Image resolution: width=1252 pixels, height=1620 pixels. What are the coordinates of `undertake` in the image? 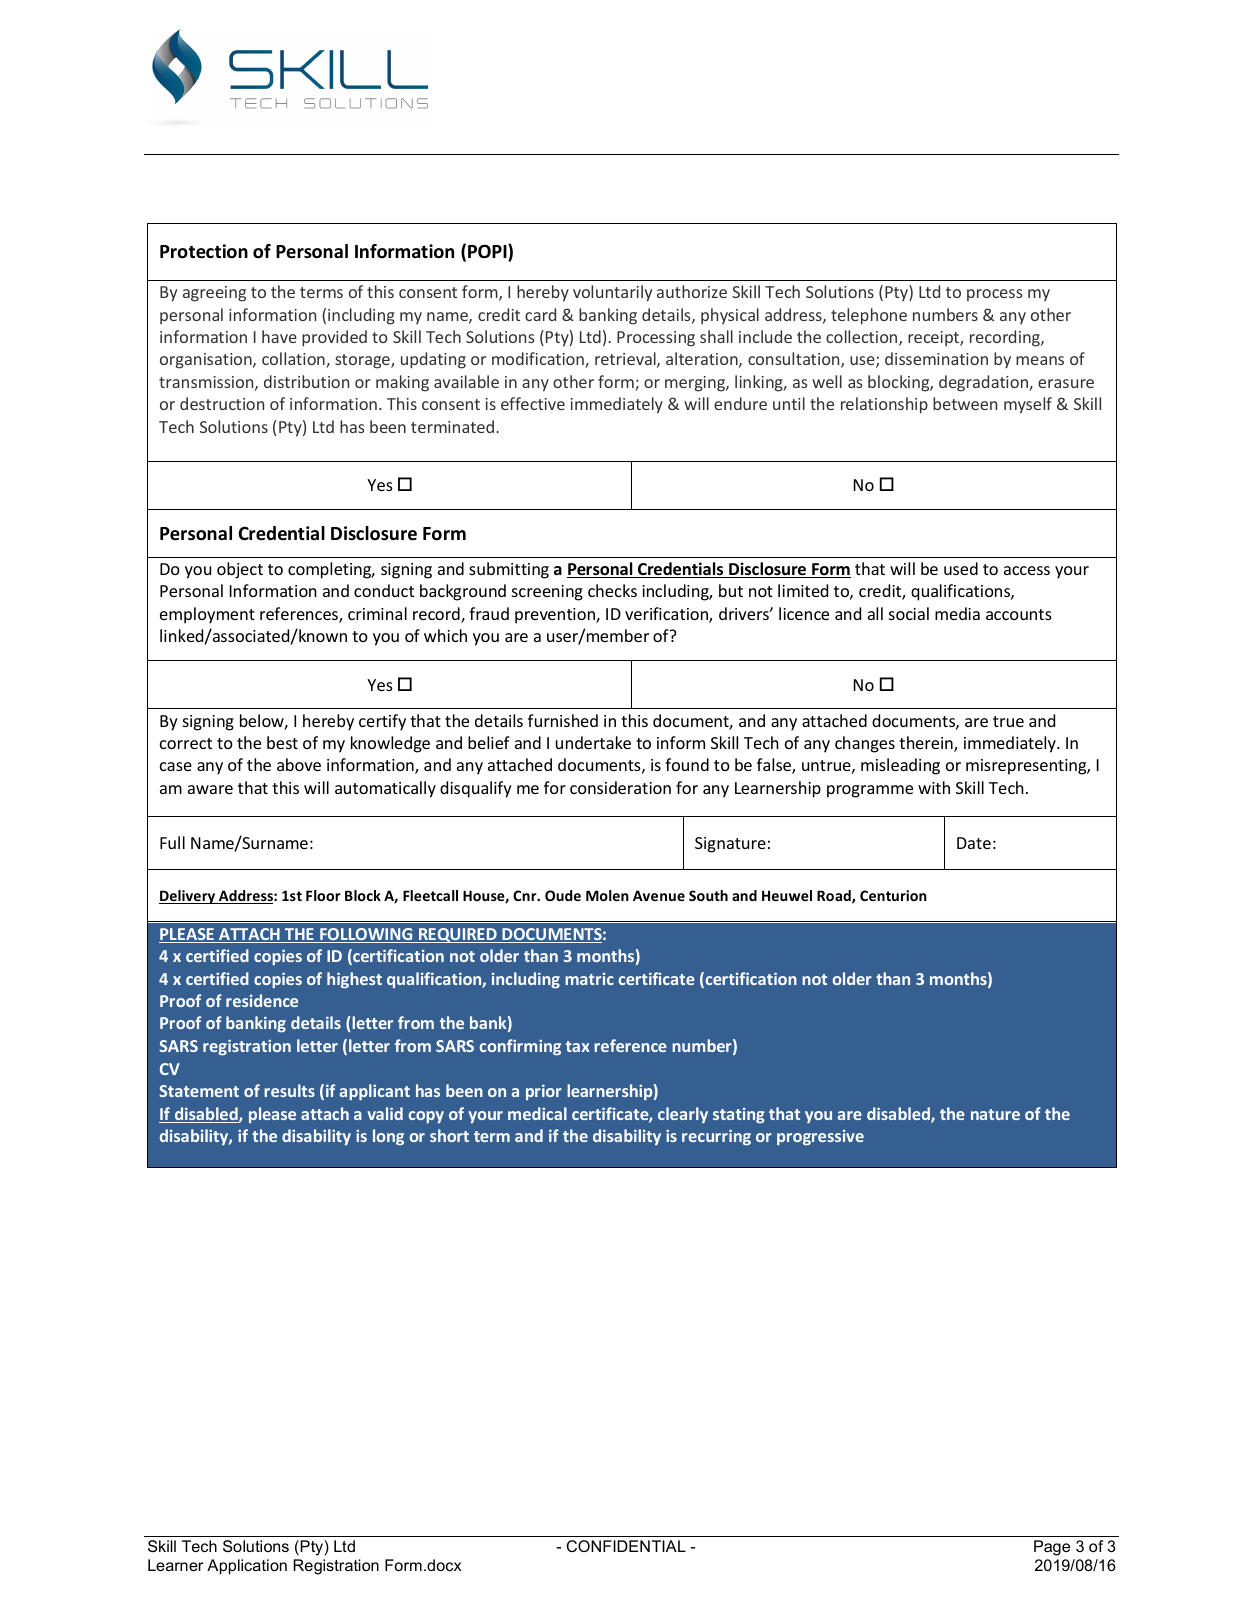 It's located at (593, 742).
